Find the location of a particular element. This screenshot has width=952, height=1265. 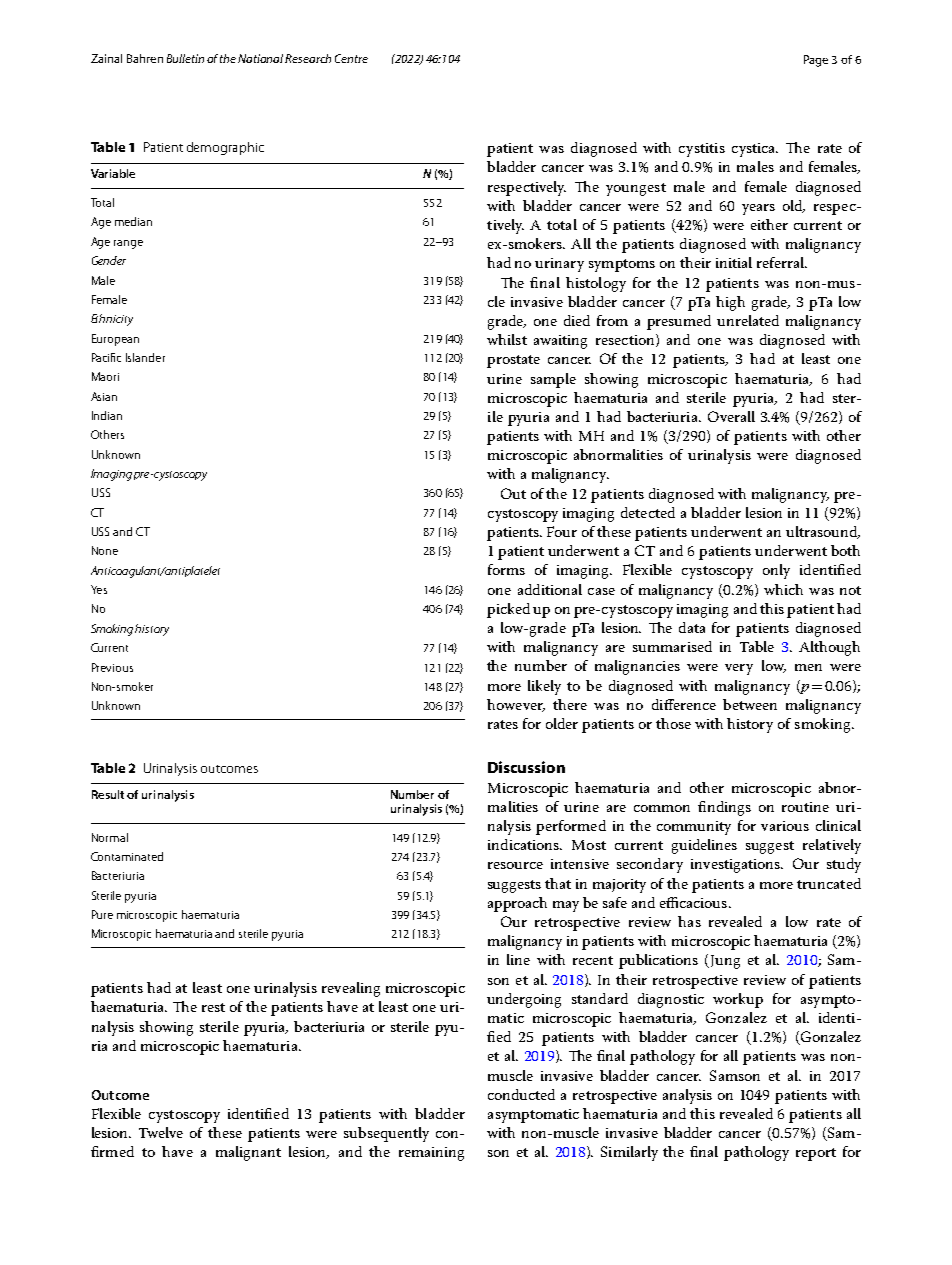

investigations is located at coordinates (736, 866).
